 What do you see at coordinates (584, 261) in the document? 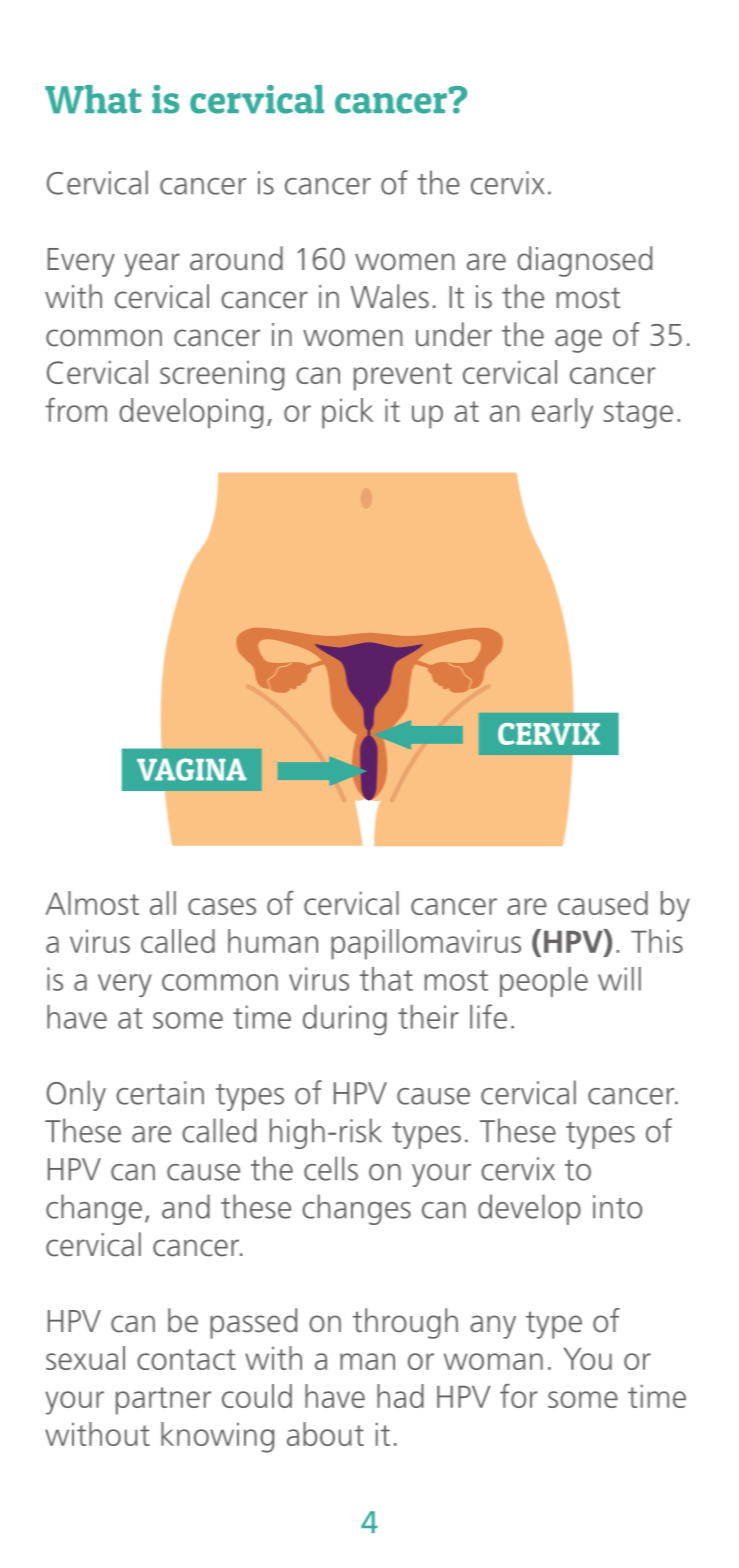
I see `diagnosed` at bounding box center [584, 261].
